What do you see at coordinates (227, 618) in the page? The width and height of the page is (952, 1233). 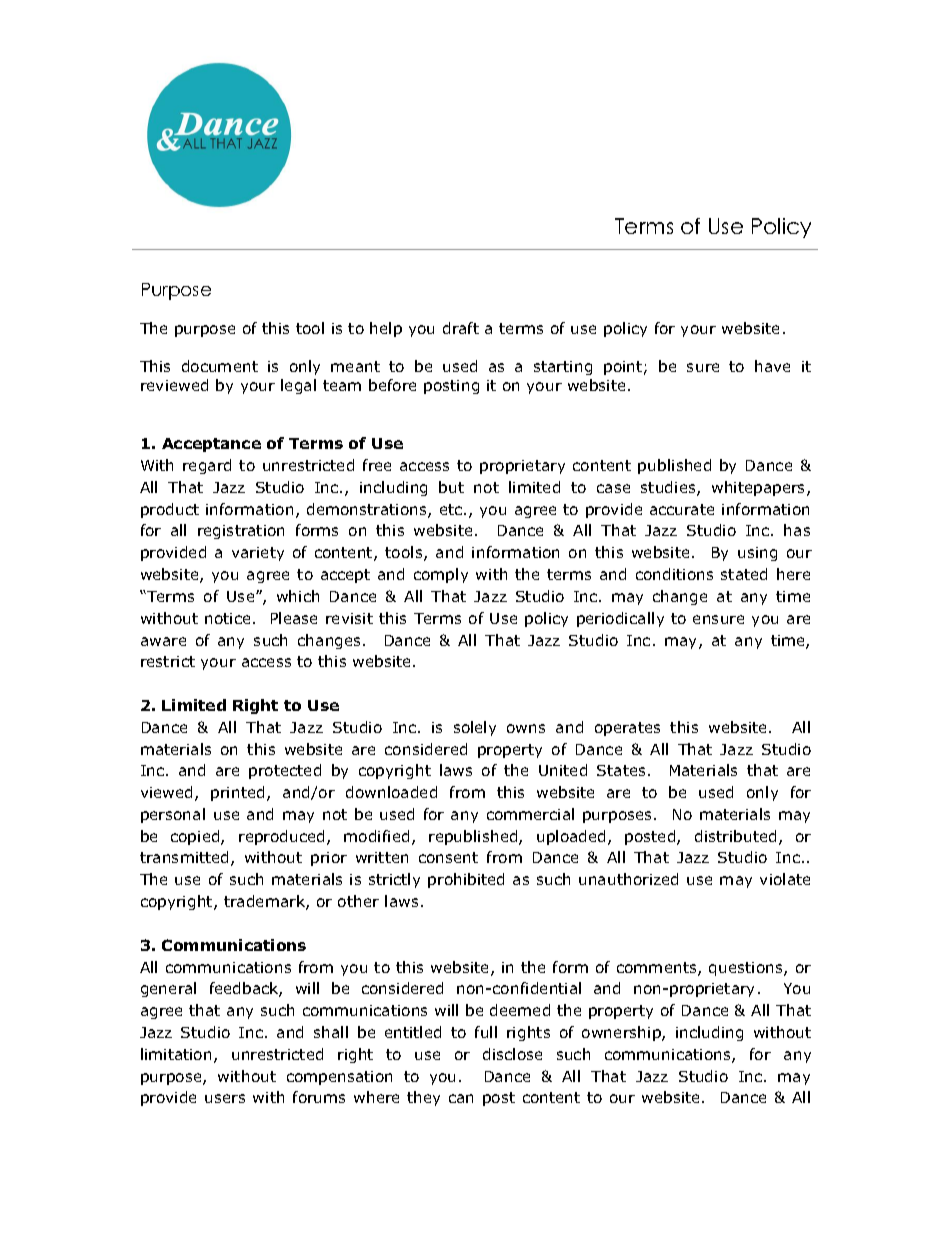 I see `notice` at bounding box center [227, 618].
